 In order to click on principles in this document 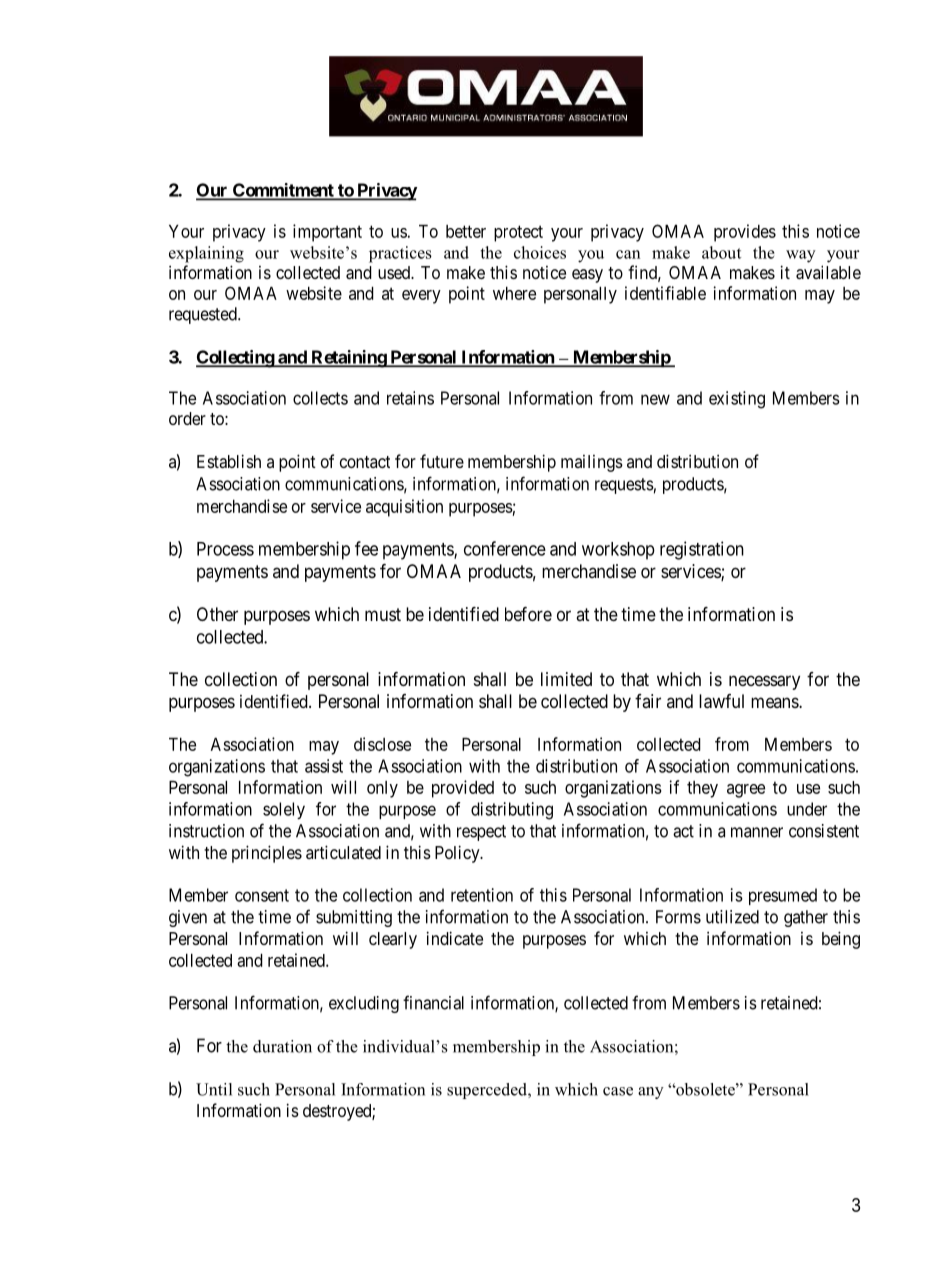, I will do `click(267, 854)`.
